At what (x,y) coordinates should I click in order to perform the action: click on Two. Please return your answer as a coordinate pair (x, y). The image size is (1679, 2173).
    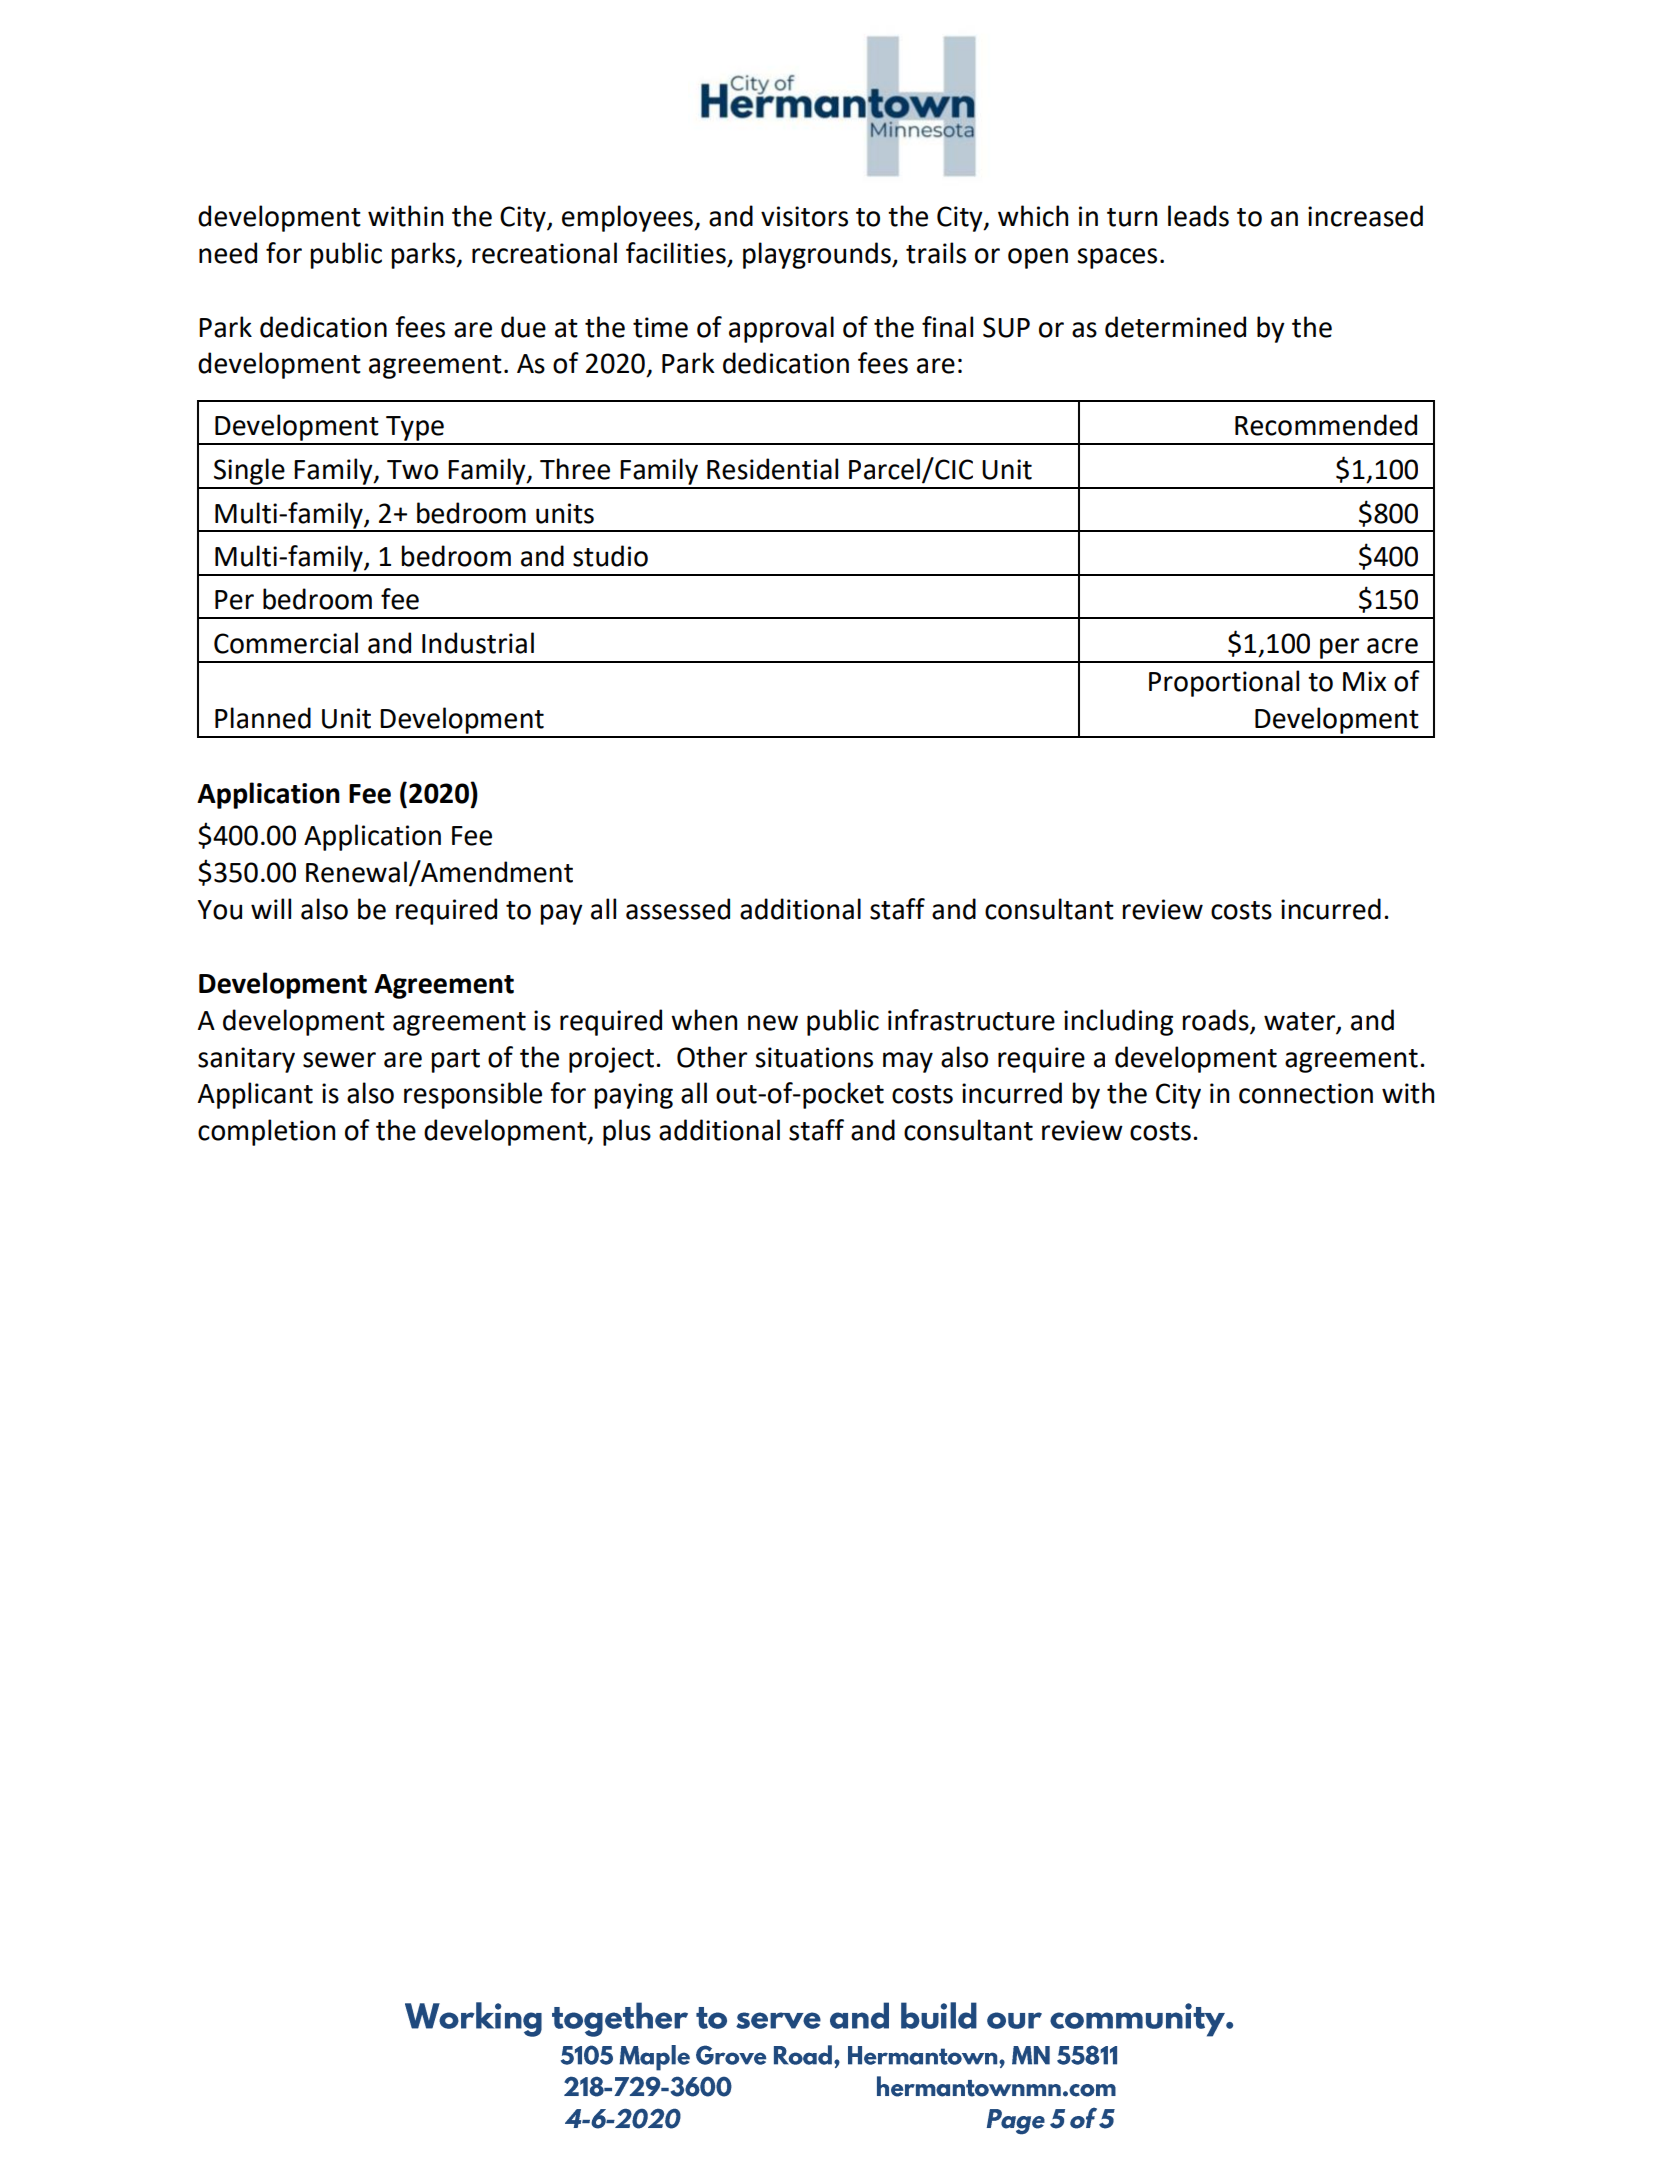
    Looking at the image, I should click on (412, 470).
